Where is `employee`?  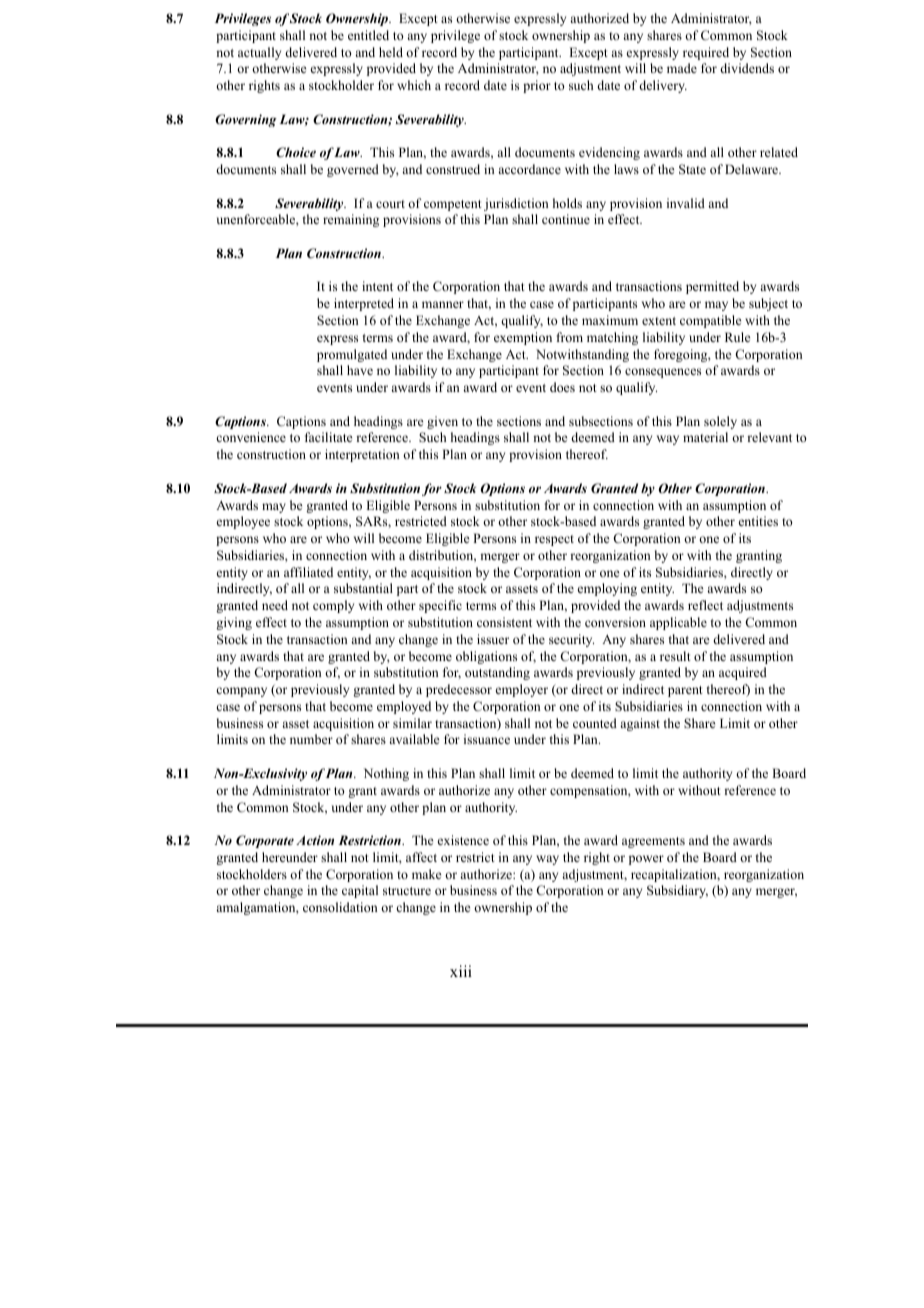 employee is located at coordinates (243, 522).
